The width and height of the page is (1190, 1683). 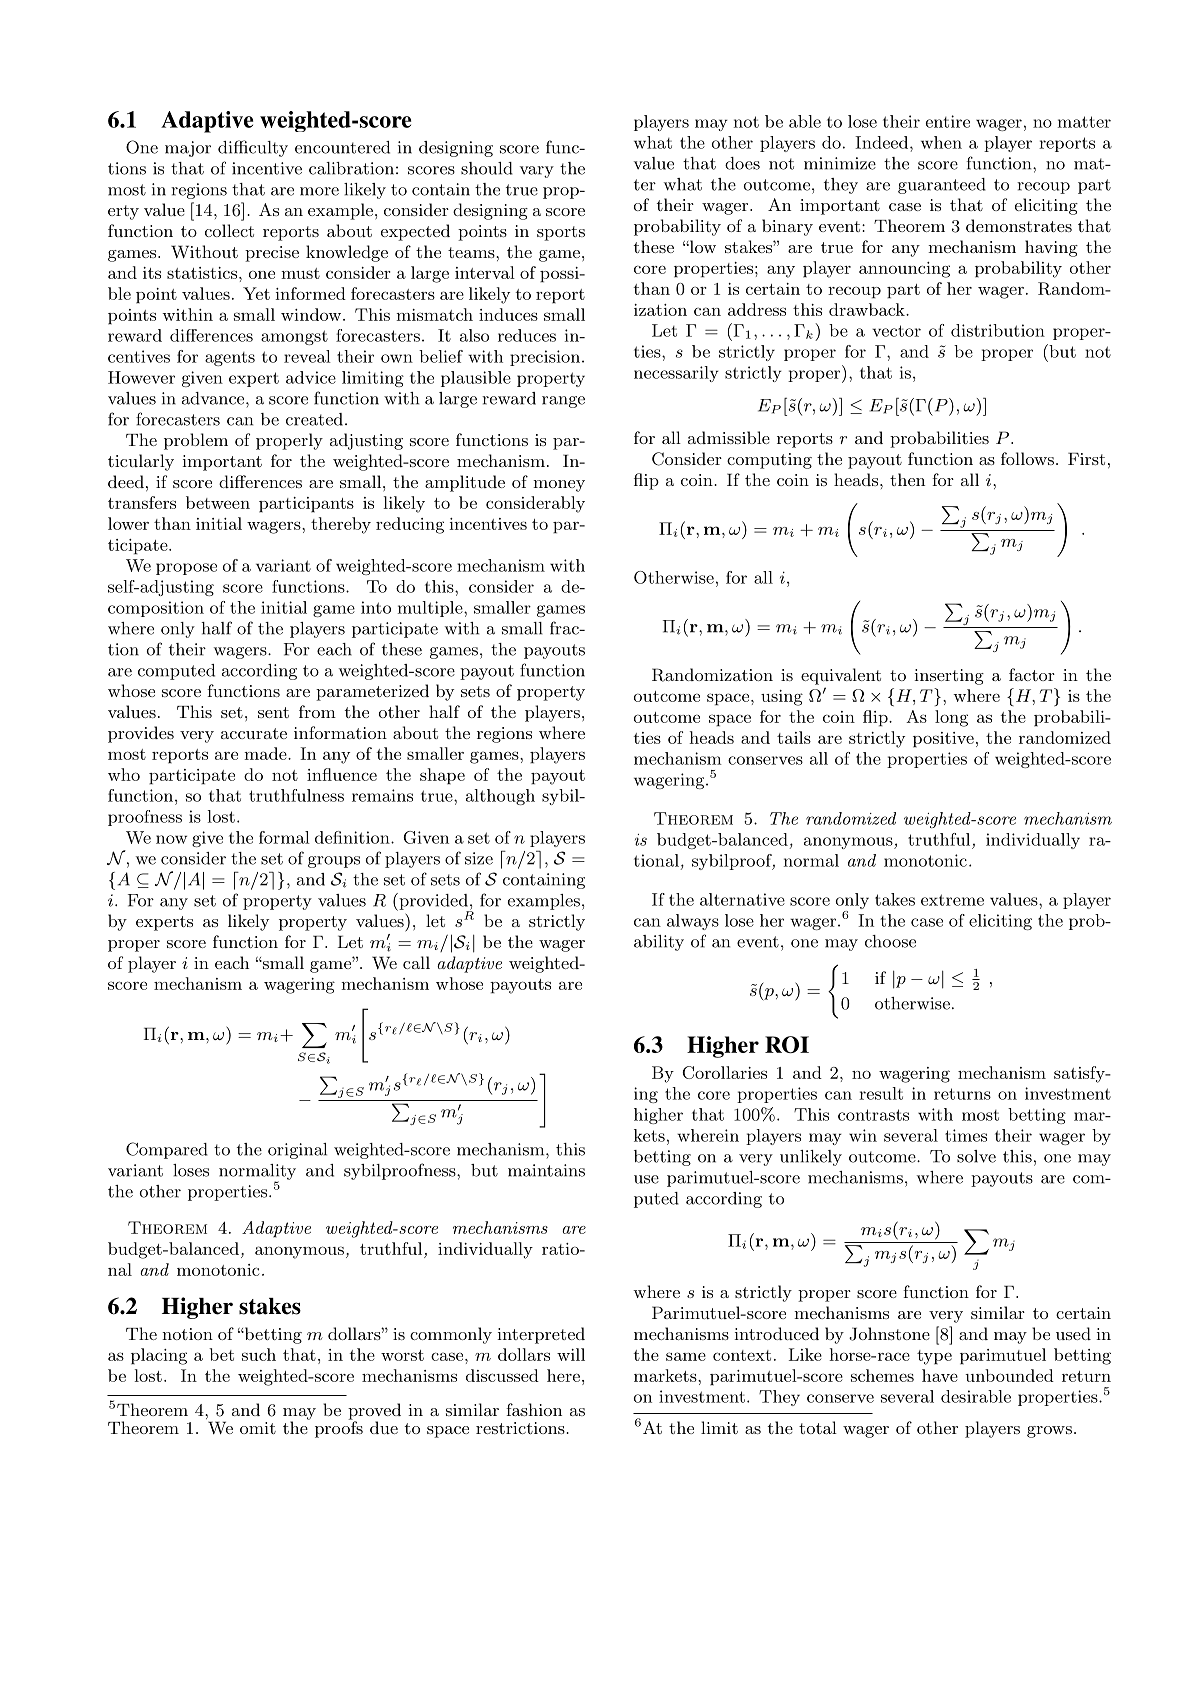 What do you see at coordinates (559, 486) in the page?
I see `money` at bounding box center [559, 486].
